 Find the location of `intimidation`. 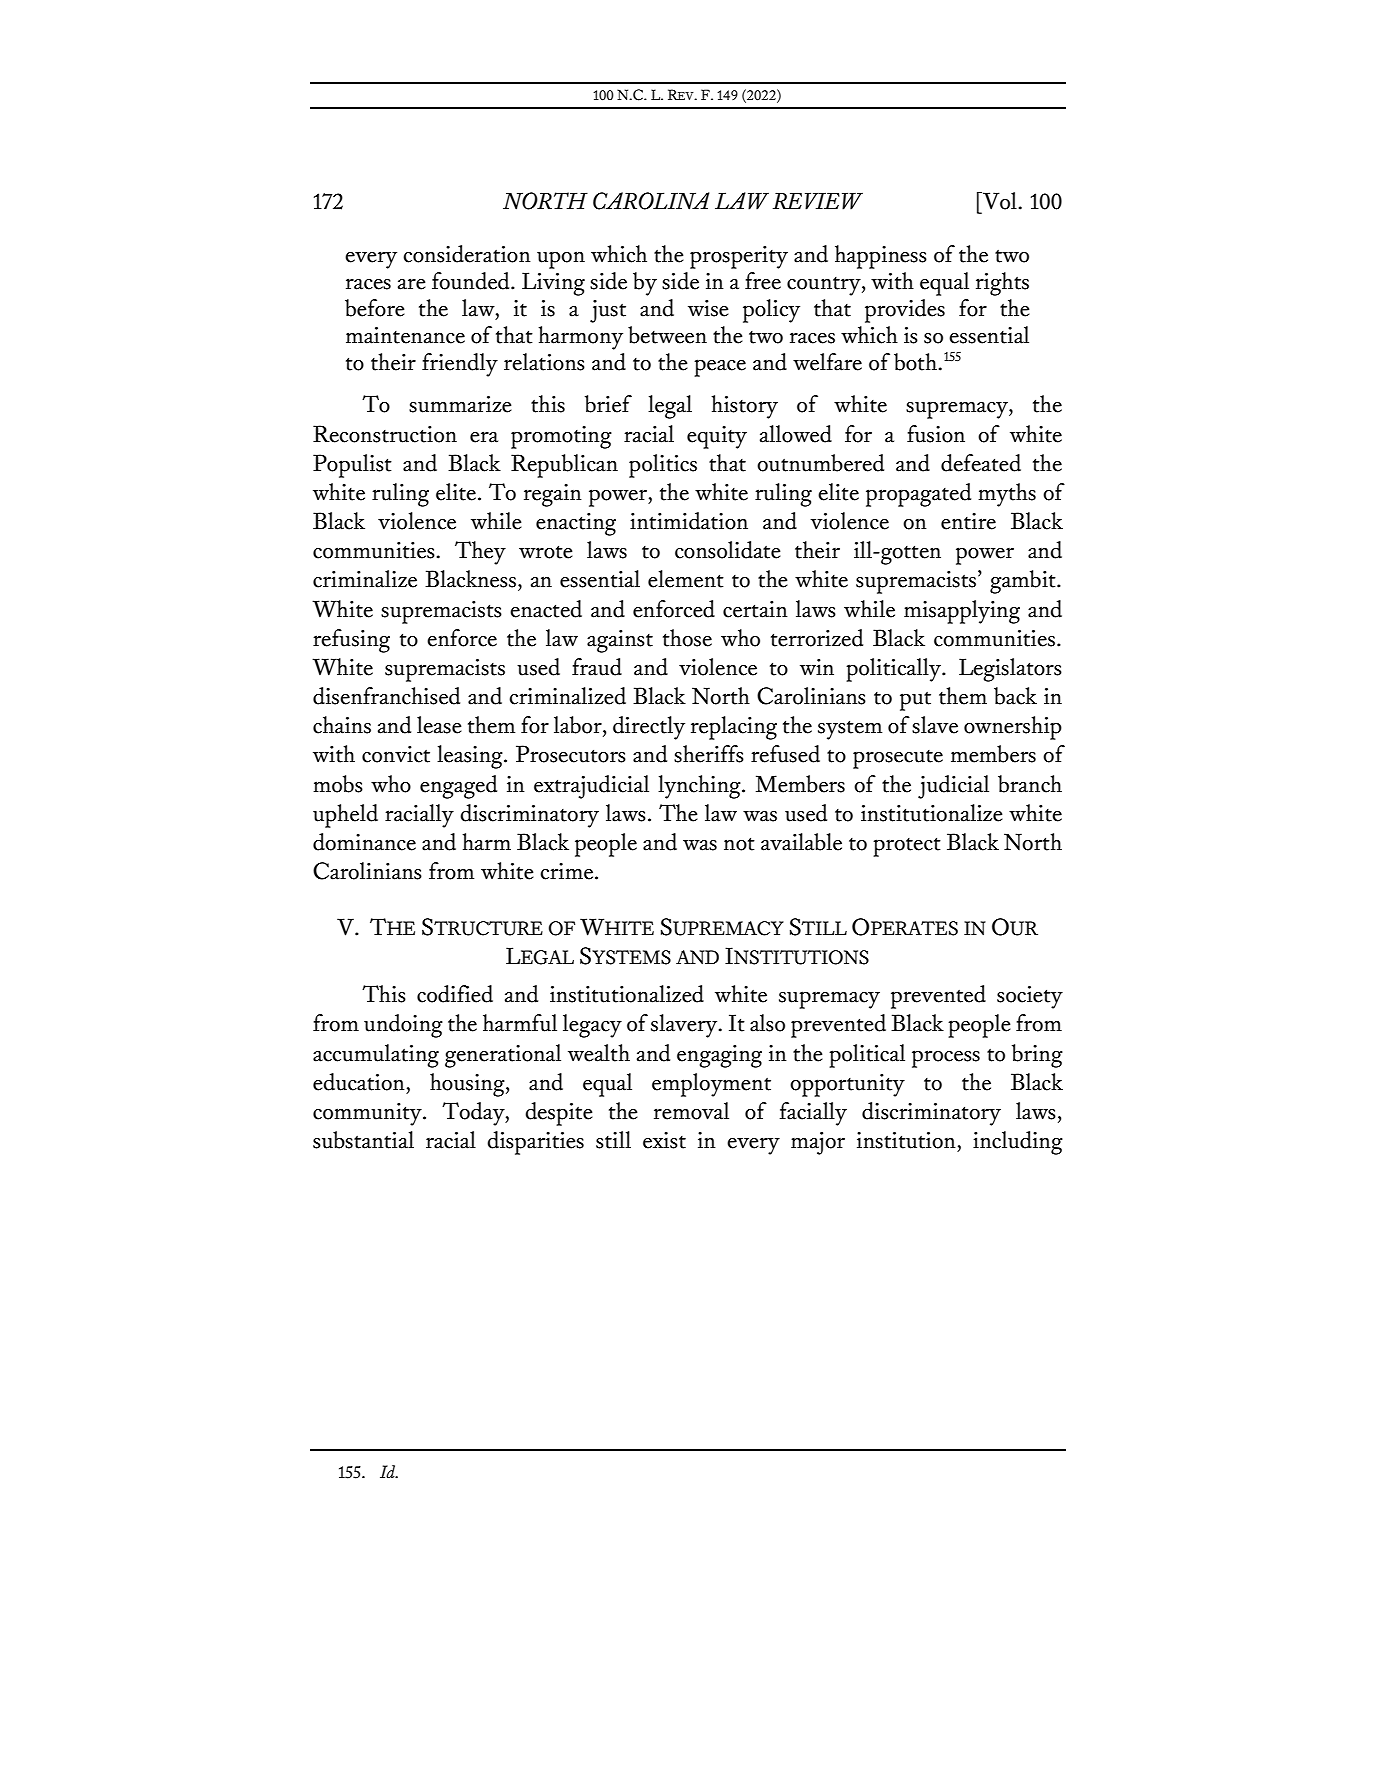

intimidation is located at coordinates (689, 521).
